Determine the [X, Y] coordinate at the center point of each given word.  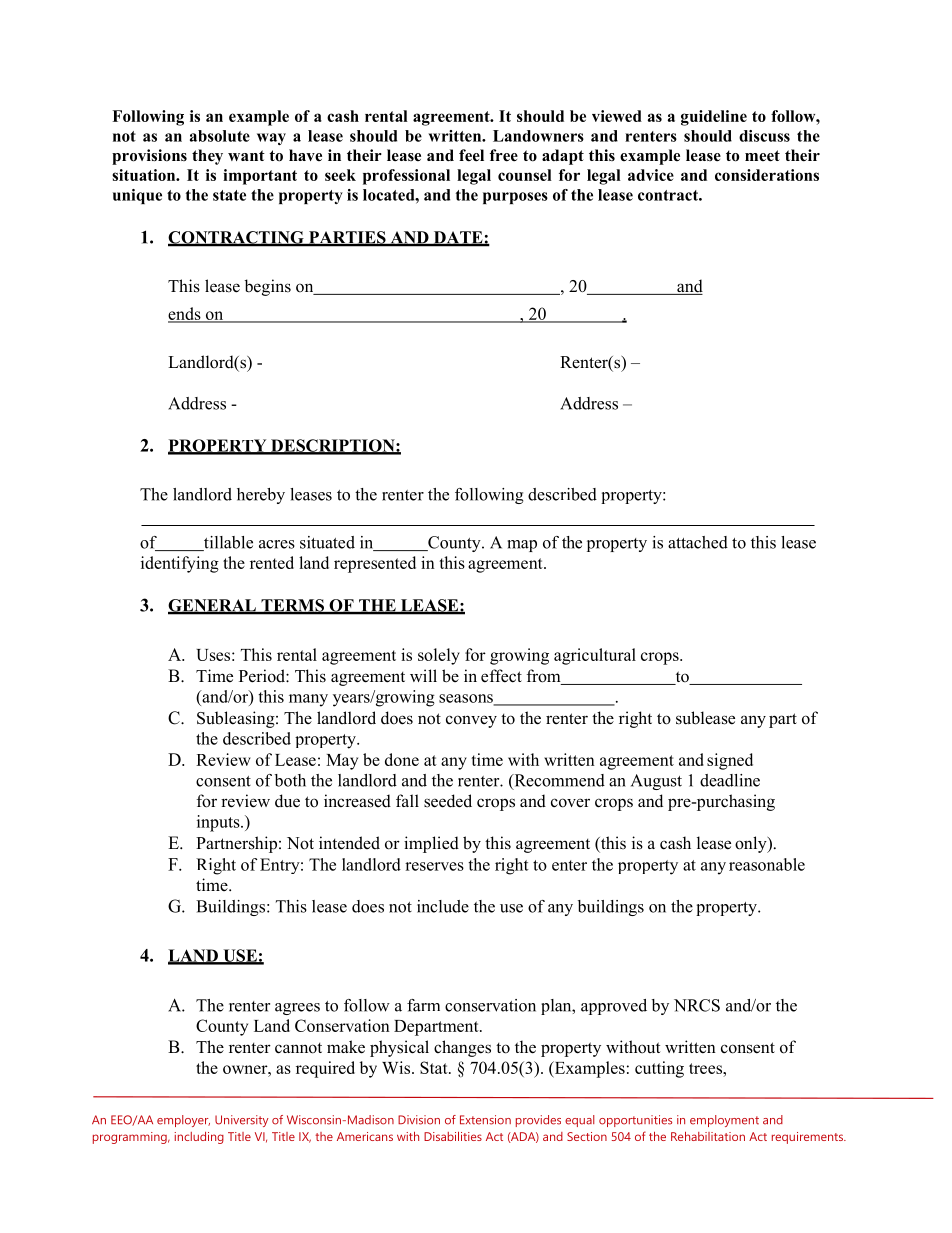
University [242, 1121]
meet [762, 156]
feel [471, 155]
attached [698, 542]
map [522, 546]
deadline [730, 780]
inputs [219, 823]
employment [724, 1121]
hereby [261, 496]
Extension [485, 1120]
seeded [448, 801]
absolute [220, 136]
